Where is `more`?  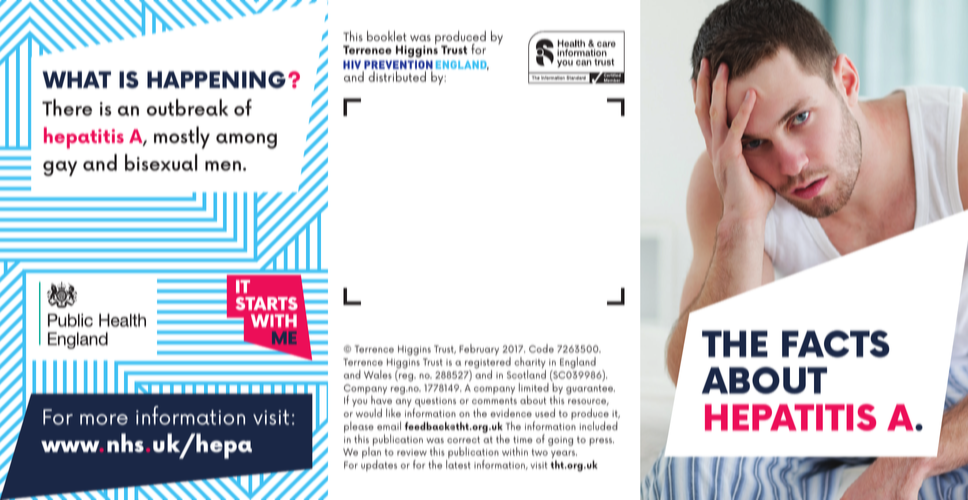
more is located at coordinates (104, 419).
